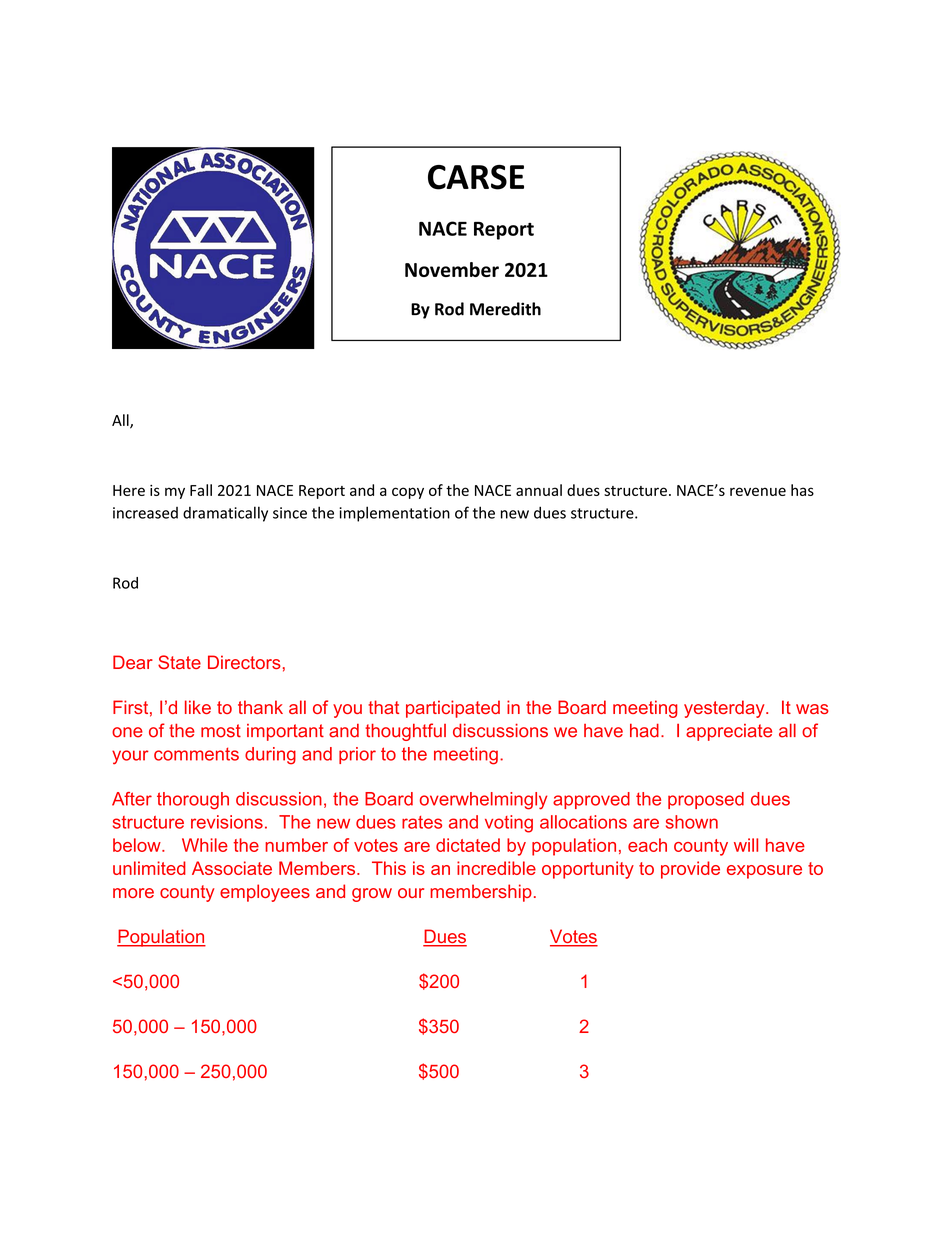  What do you see at coordinates (232, 868) in the page?
I see `Associate` at bounding box center [232, 868].
